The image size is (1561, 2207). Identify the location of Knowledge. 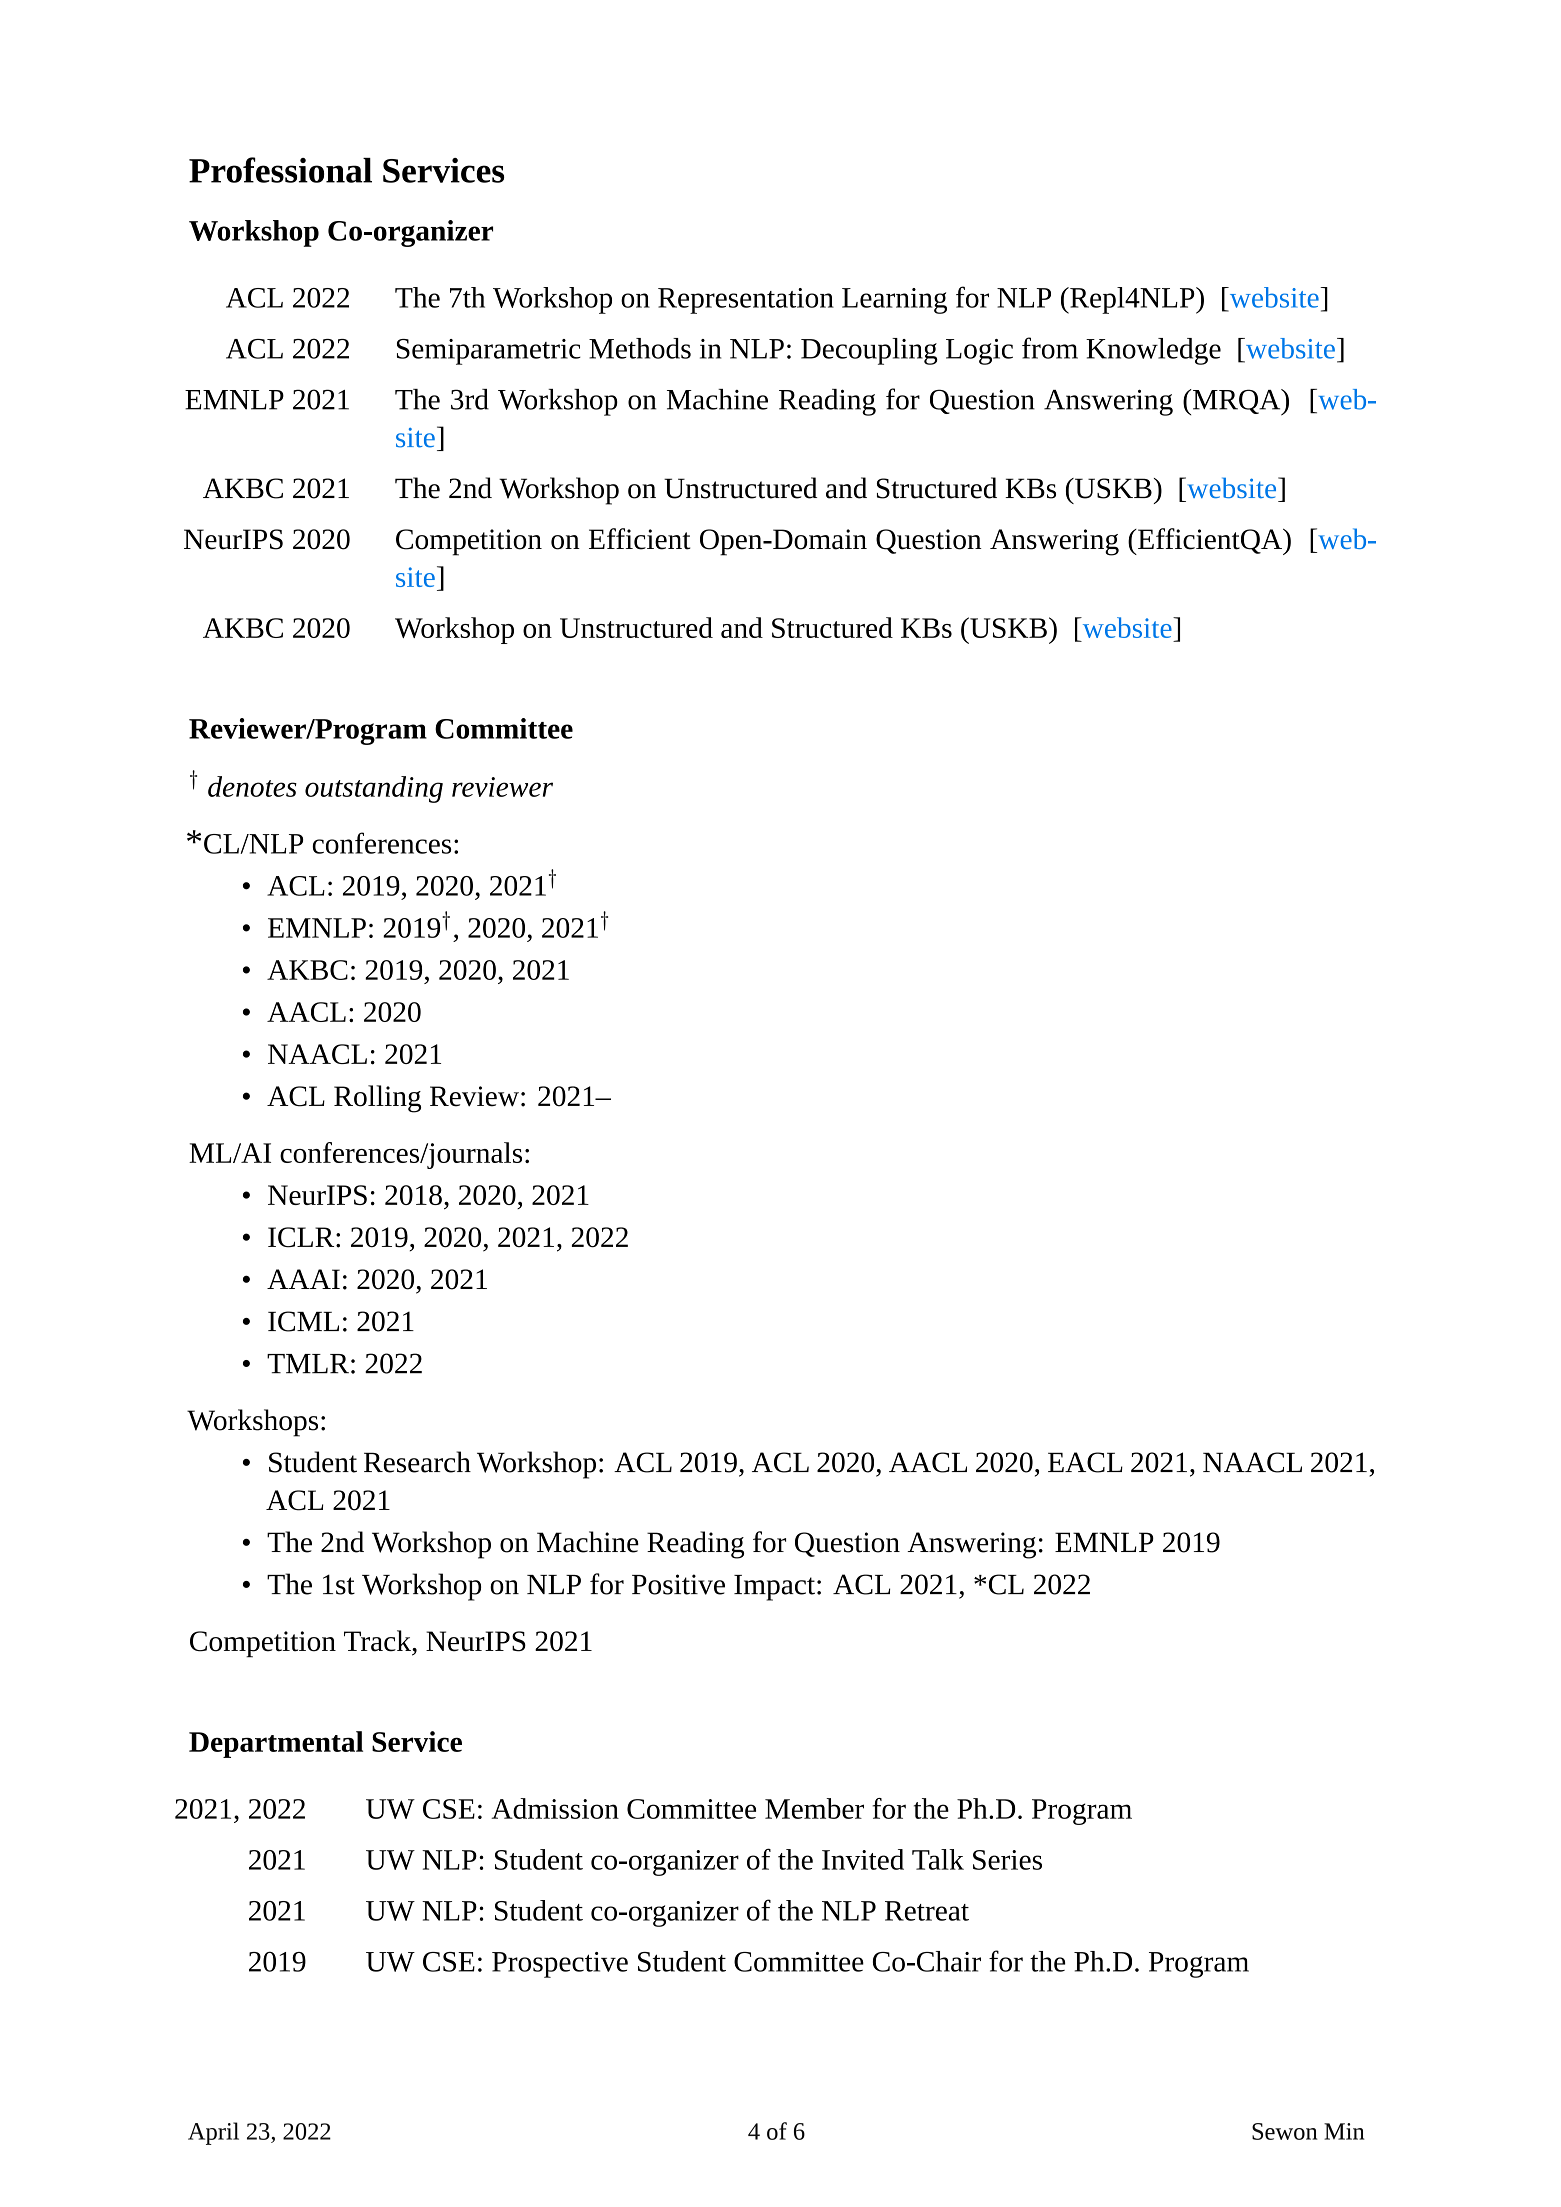
(1153, 351).
